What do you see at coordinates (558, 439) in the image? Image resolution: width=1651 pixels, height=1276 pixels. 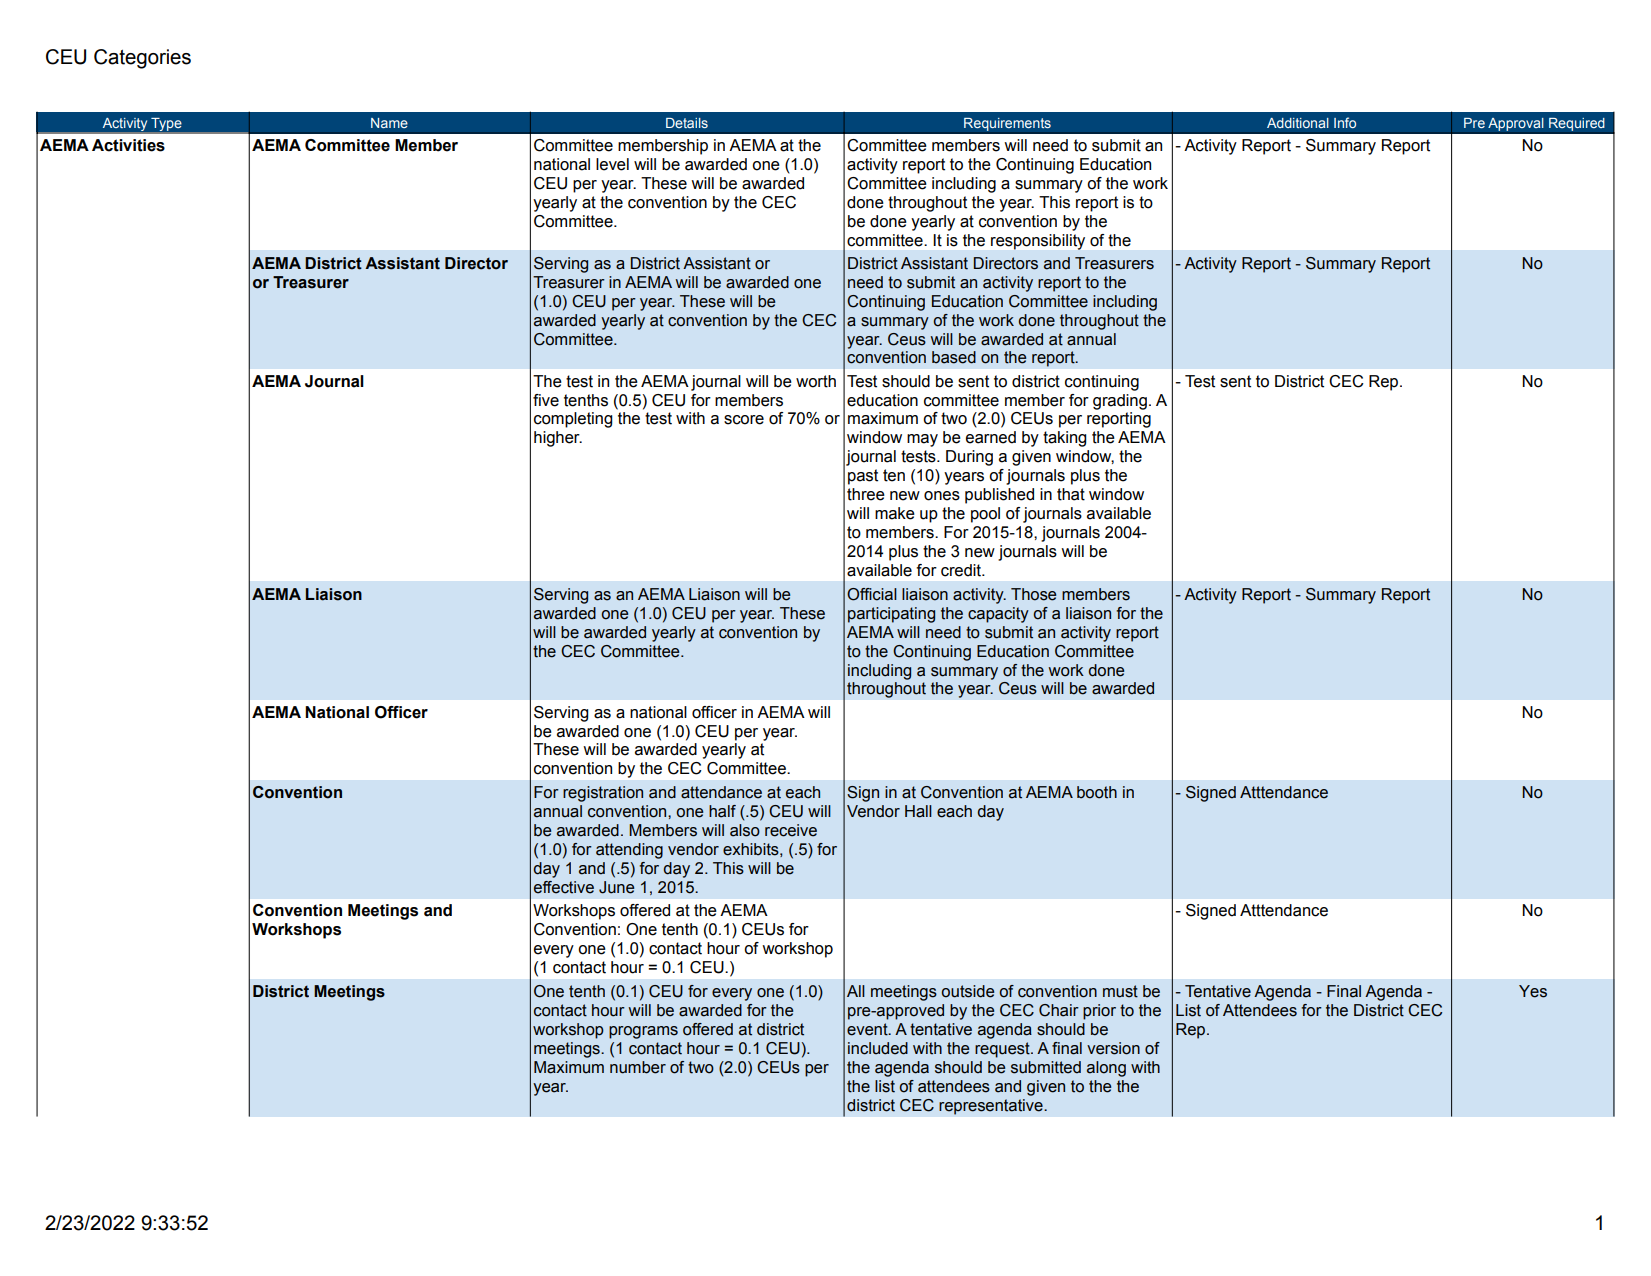 I see `higher` at bounding box center [558, 439].
